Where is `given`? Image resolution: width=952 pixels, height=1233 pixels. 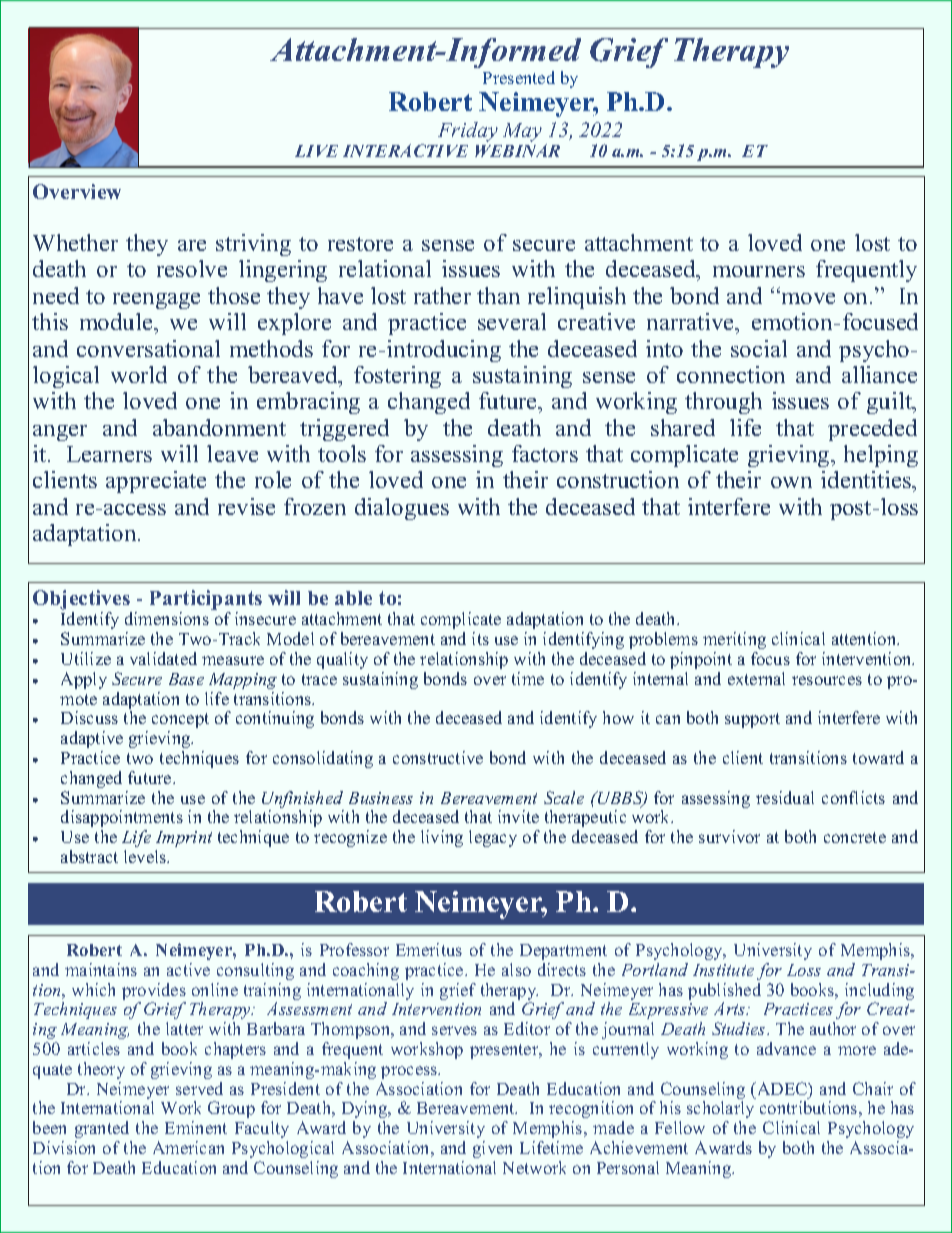
given is located at coordinates (492, 1149).
